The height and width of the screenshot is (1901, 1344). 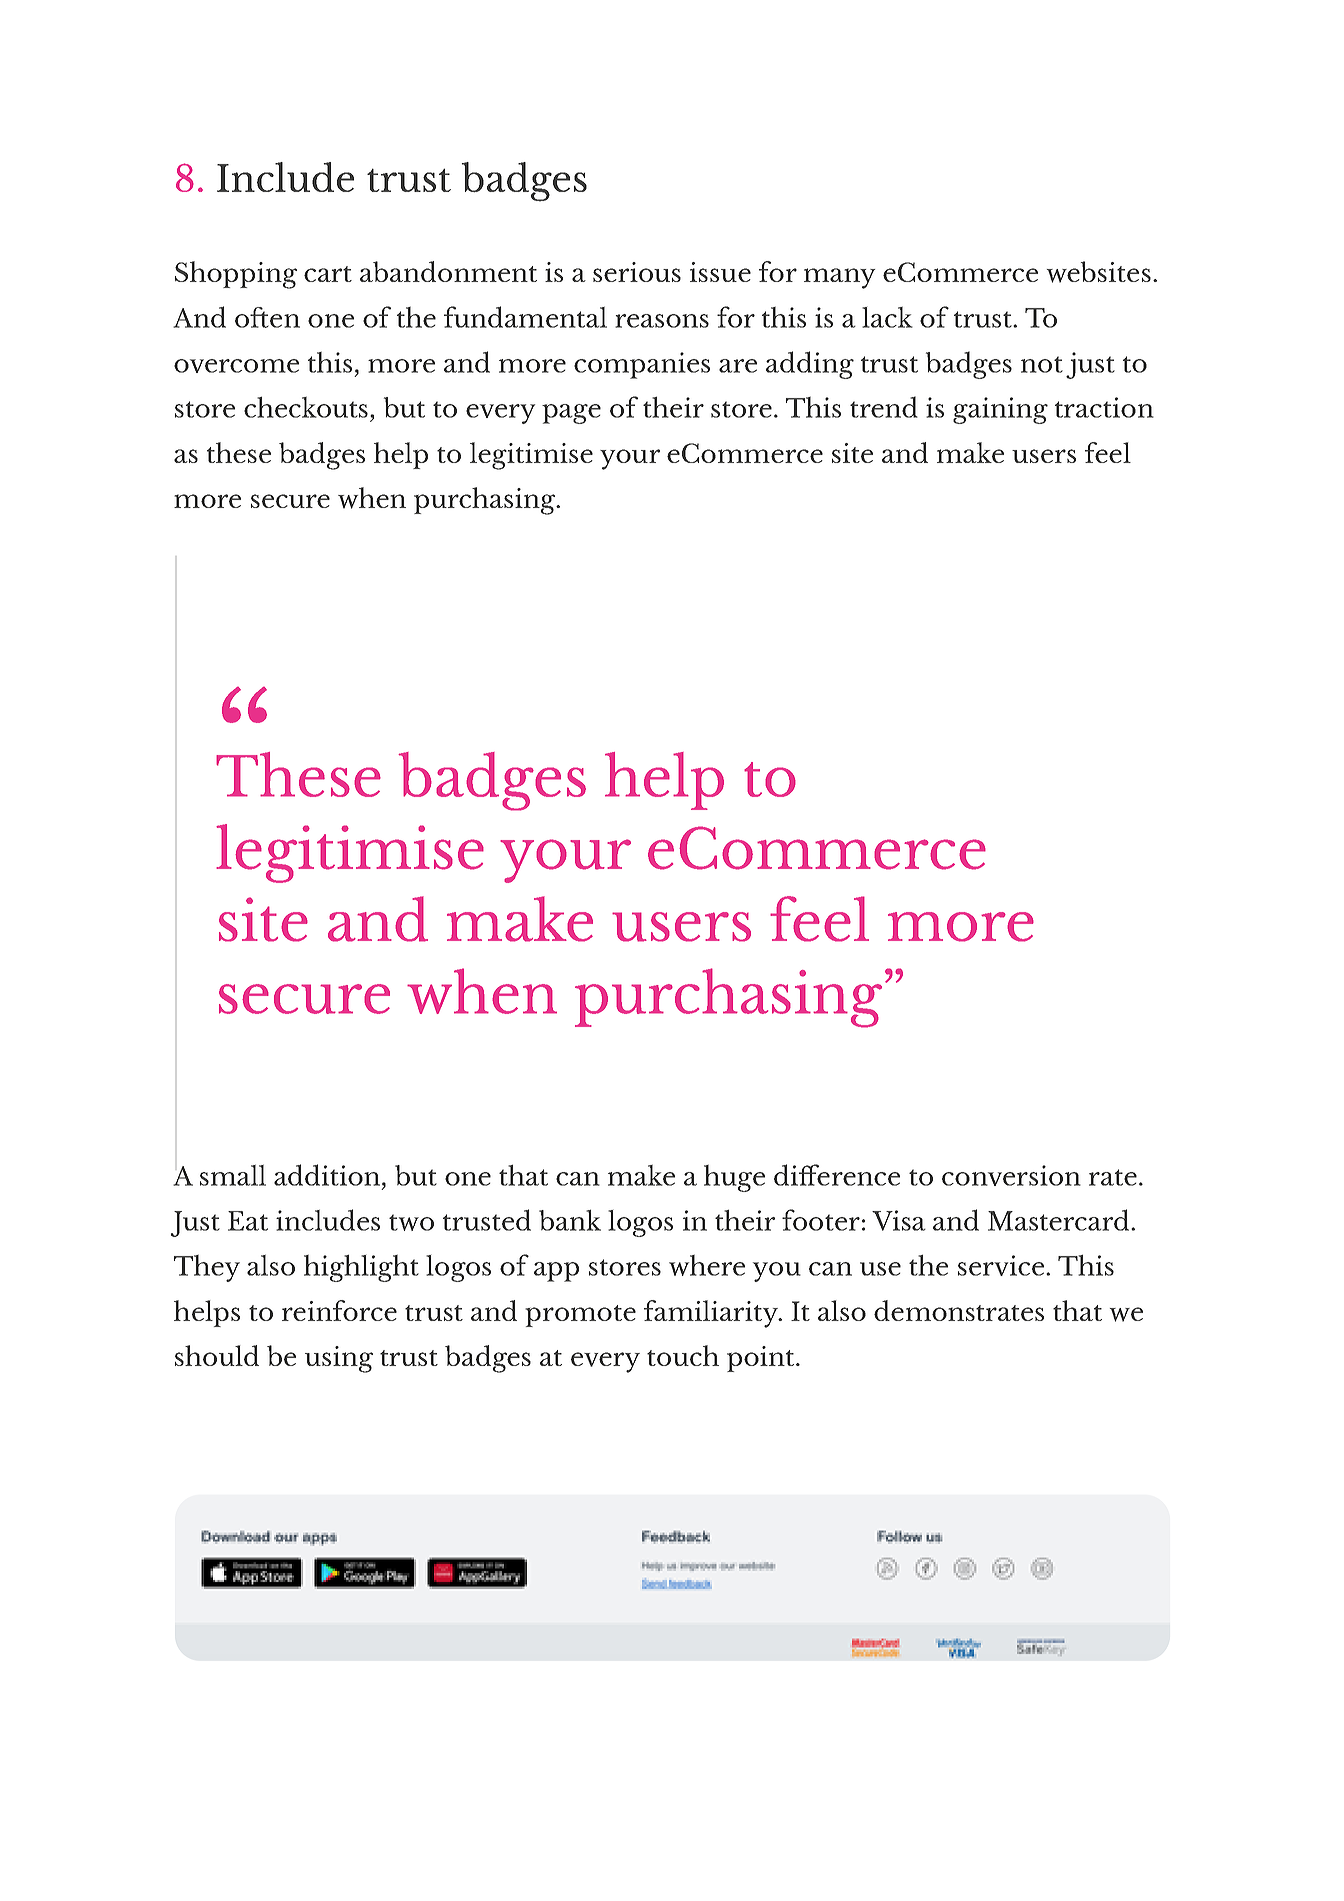 I want to click on touch, so click(x=683, y=1355).
